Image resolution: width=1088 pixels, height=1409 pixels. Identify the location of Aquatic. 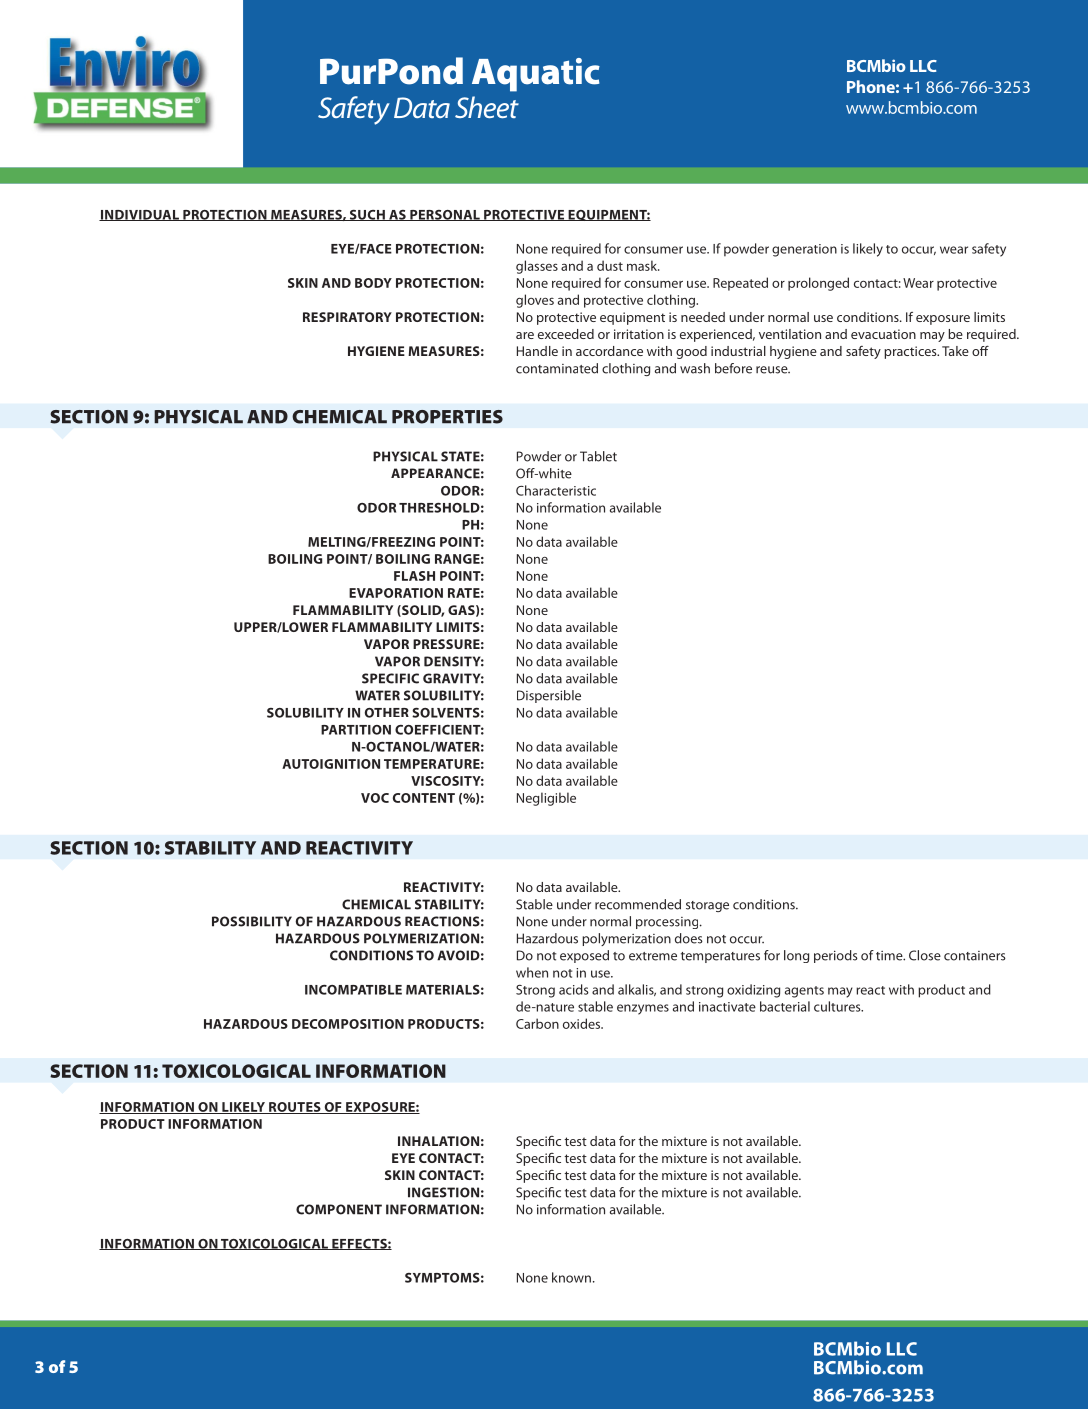
(536, 75).
